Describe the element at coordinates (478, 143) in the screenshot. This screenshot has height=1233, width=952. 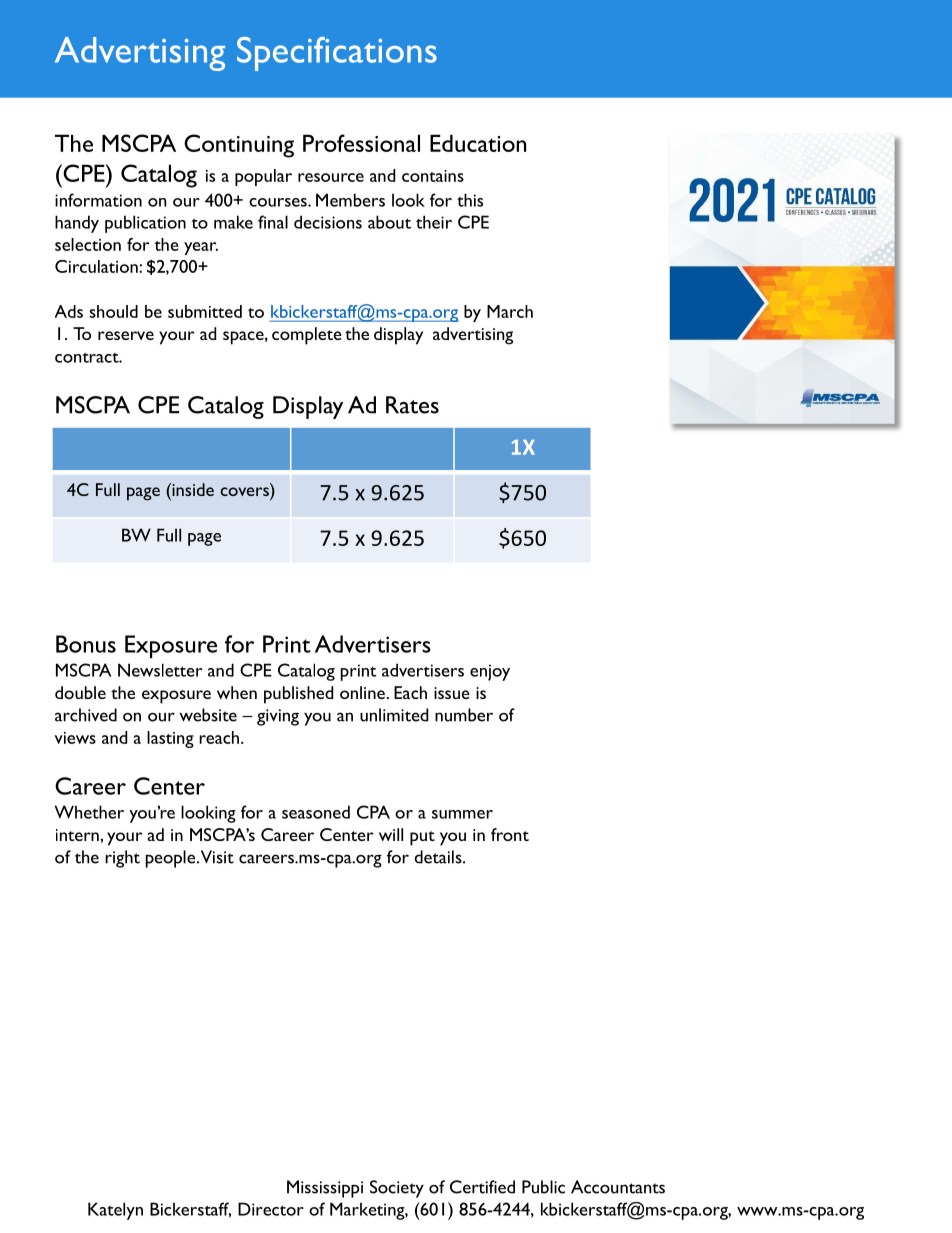
I see `Education` at that location.
